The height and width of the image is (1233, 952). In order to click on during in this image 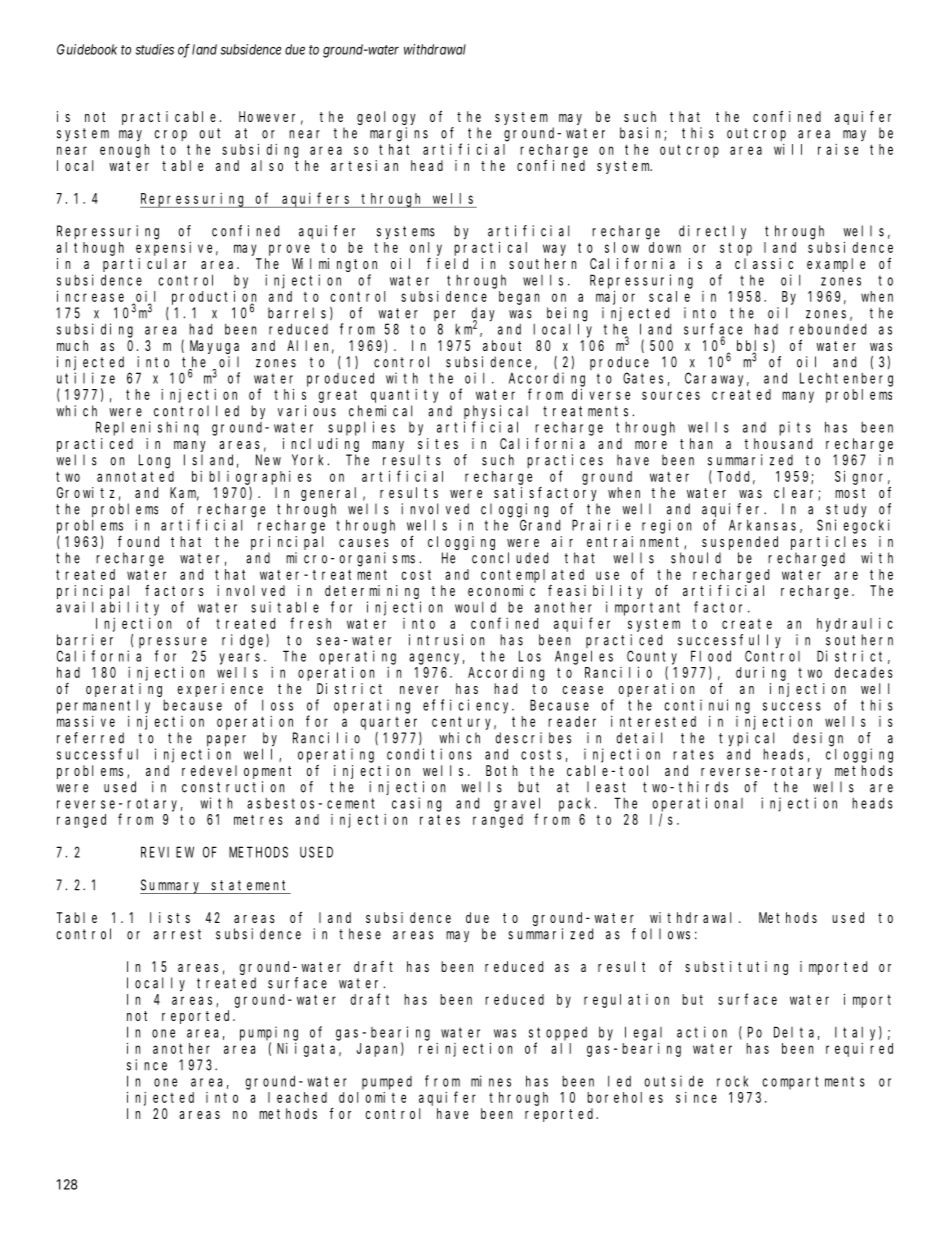, I will do `click(761, 673)`.
